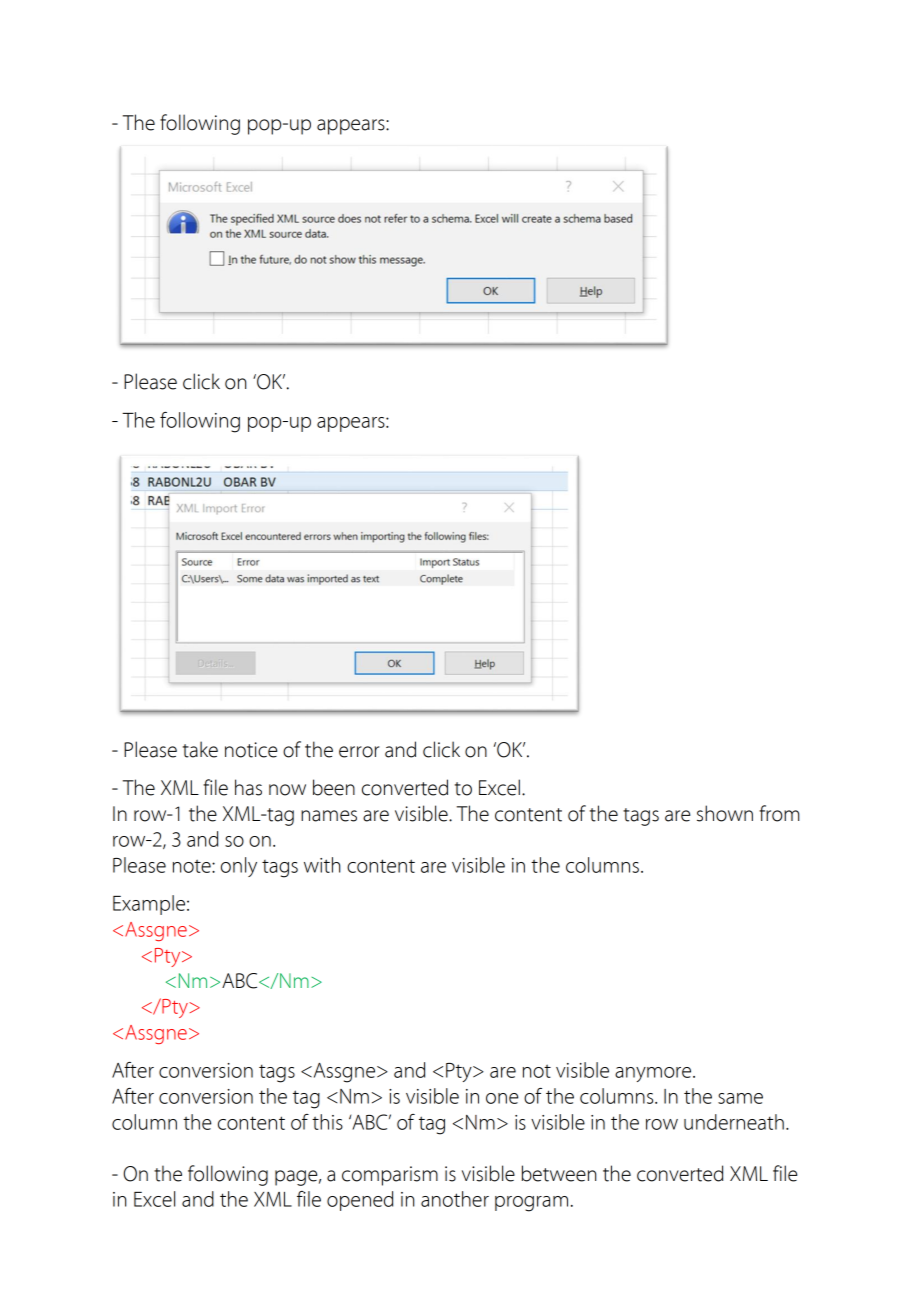 The height and width of the screenshot is (1308, 924). What do you see at coordinates (360, 1201) in the screenshot?
I see `opened` at bounding box center [360, 1201].
